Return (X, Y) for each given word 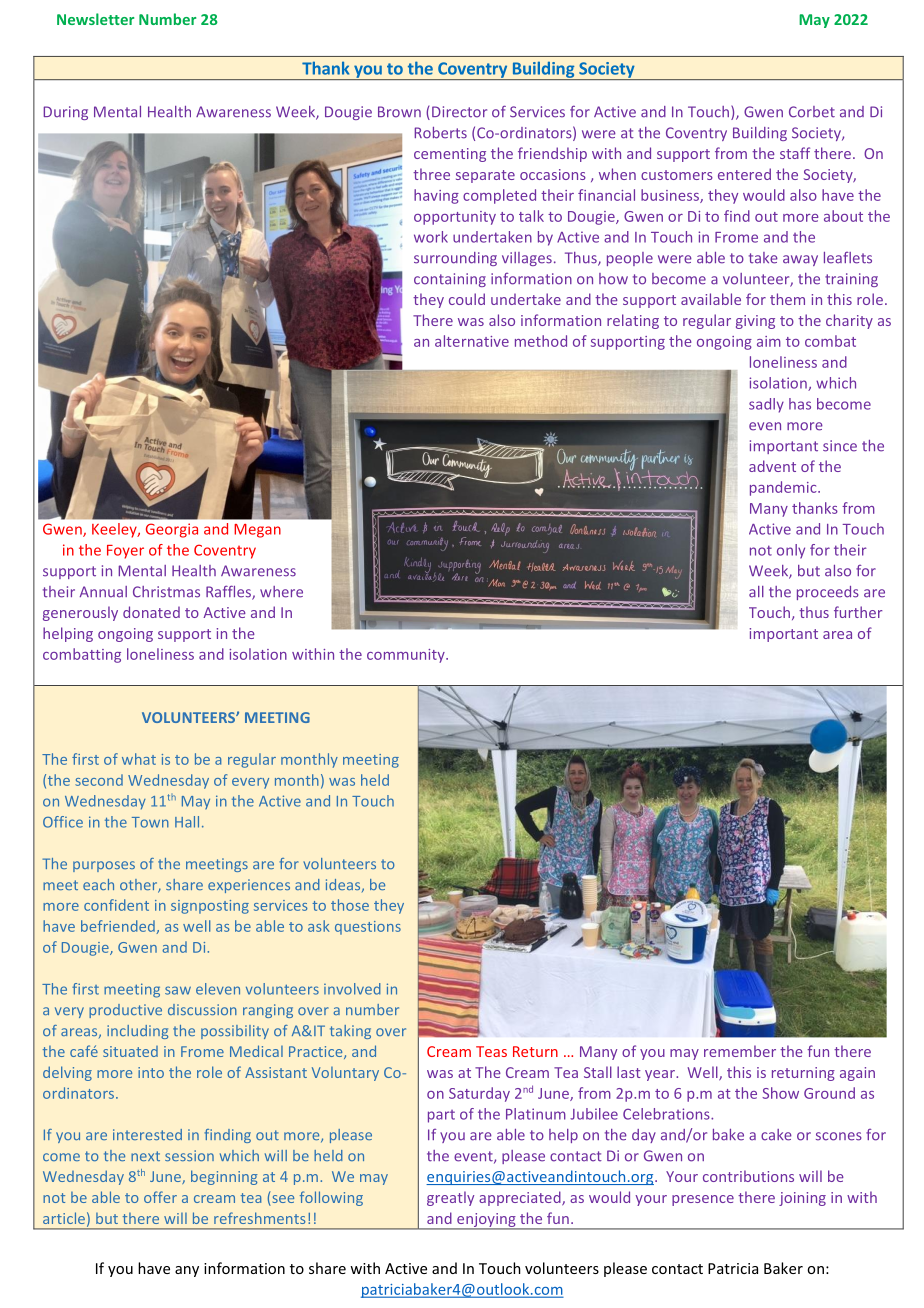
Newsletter (95, 19)
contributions (748, 1176)
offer (160, 1197)
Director (459, 112)
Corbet (812, 112)
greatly (450, 1198)
